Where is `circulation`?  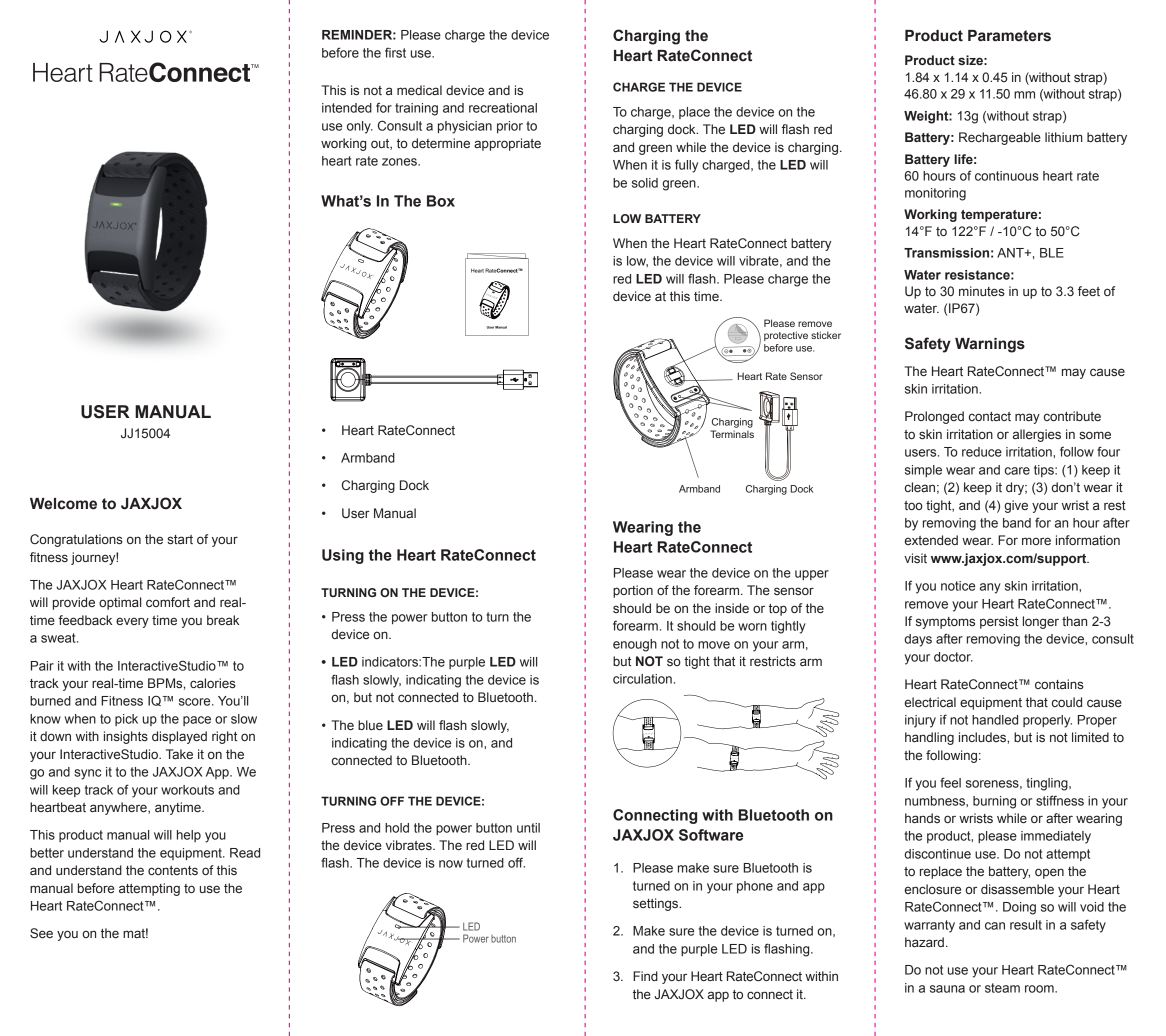
circulation is located at coordinates (642, 679).
